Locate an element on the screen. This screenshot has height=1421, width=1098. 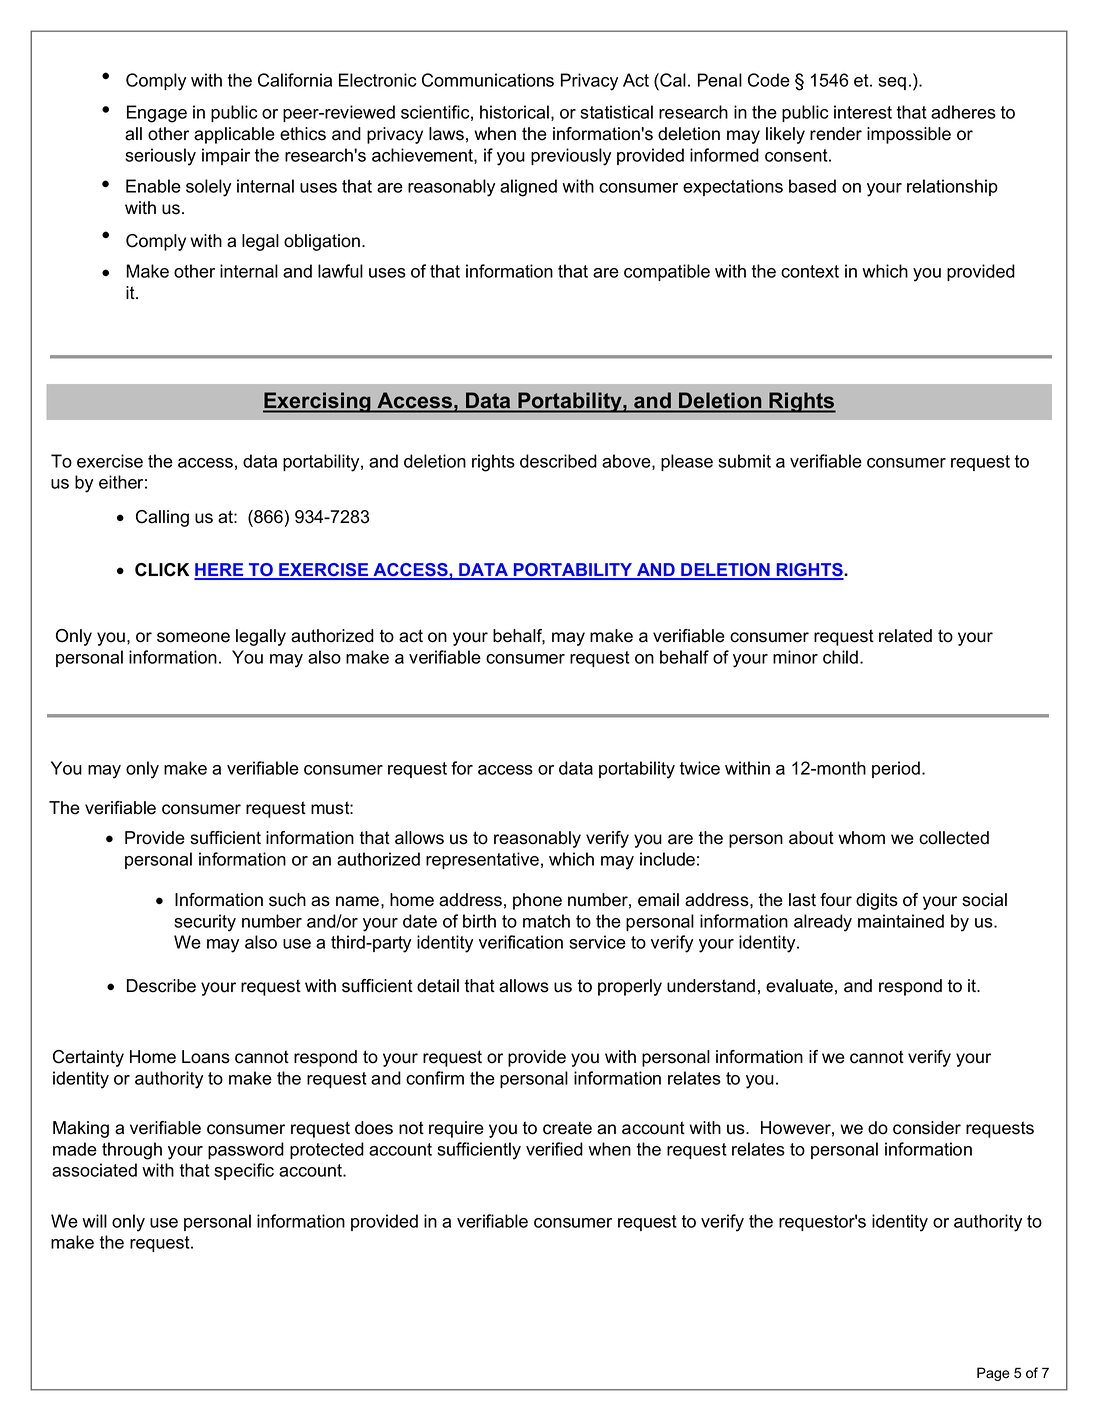
period is located at coordinates (896, 769).
